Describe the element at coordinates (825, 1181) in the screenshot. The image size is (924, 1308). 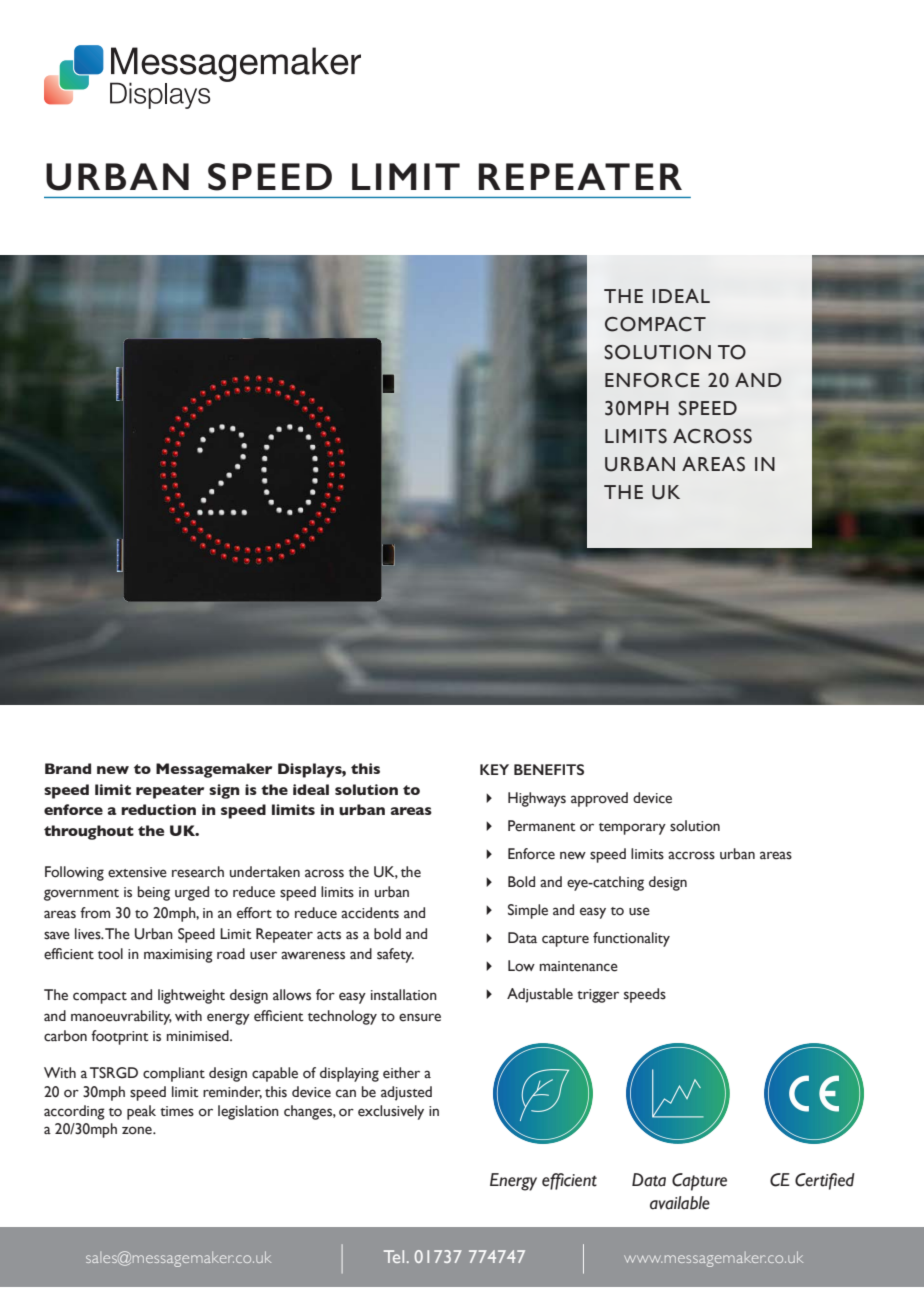
I see `Certified` at that location.
